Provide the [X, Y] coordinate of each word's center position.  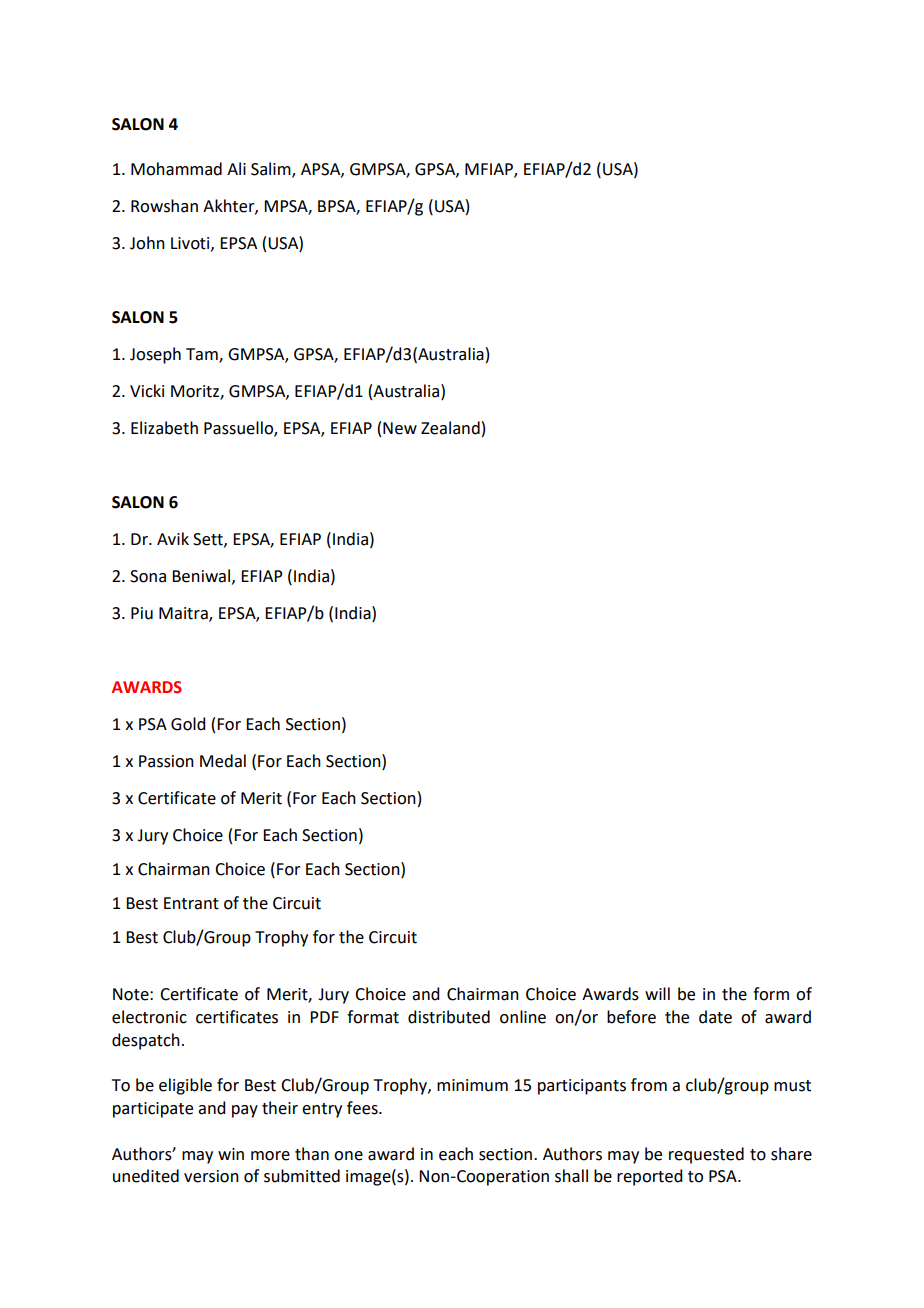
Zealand [450, 428]
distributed [449, 1017]
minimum [472, 1085]
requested [706, 1155]
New [400, 428]
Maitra [184, 614]
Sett [209, 540]
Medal [223, 761]
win [231, 1154]
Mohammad [176, 169]
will [657, 993]
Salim [272, 170]
